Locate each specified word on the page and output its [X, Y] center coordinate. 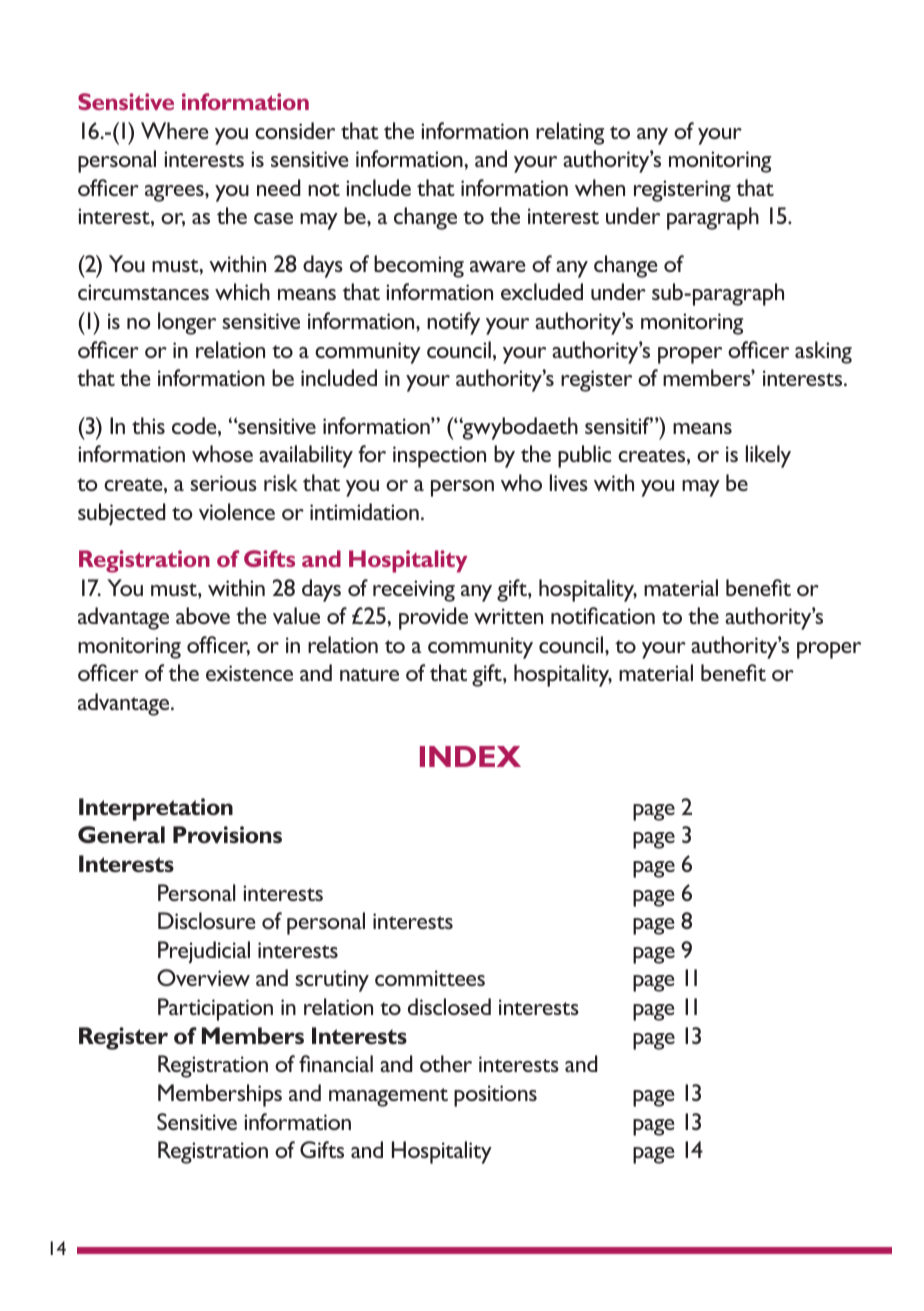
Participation [215, 1009]
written [508, 616]
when [600, 187]
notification [603, 615]
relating [570, 133]
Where [175, 130]
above [203, 615]
